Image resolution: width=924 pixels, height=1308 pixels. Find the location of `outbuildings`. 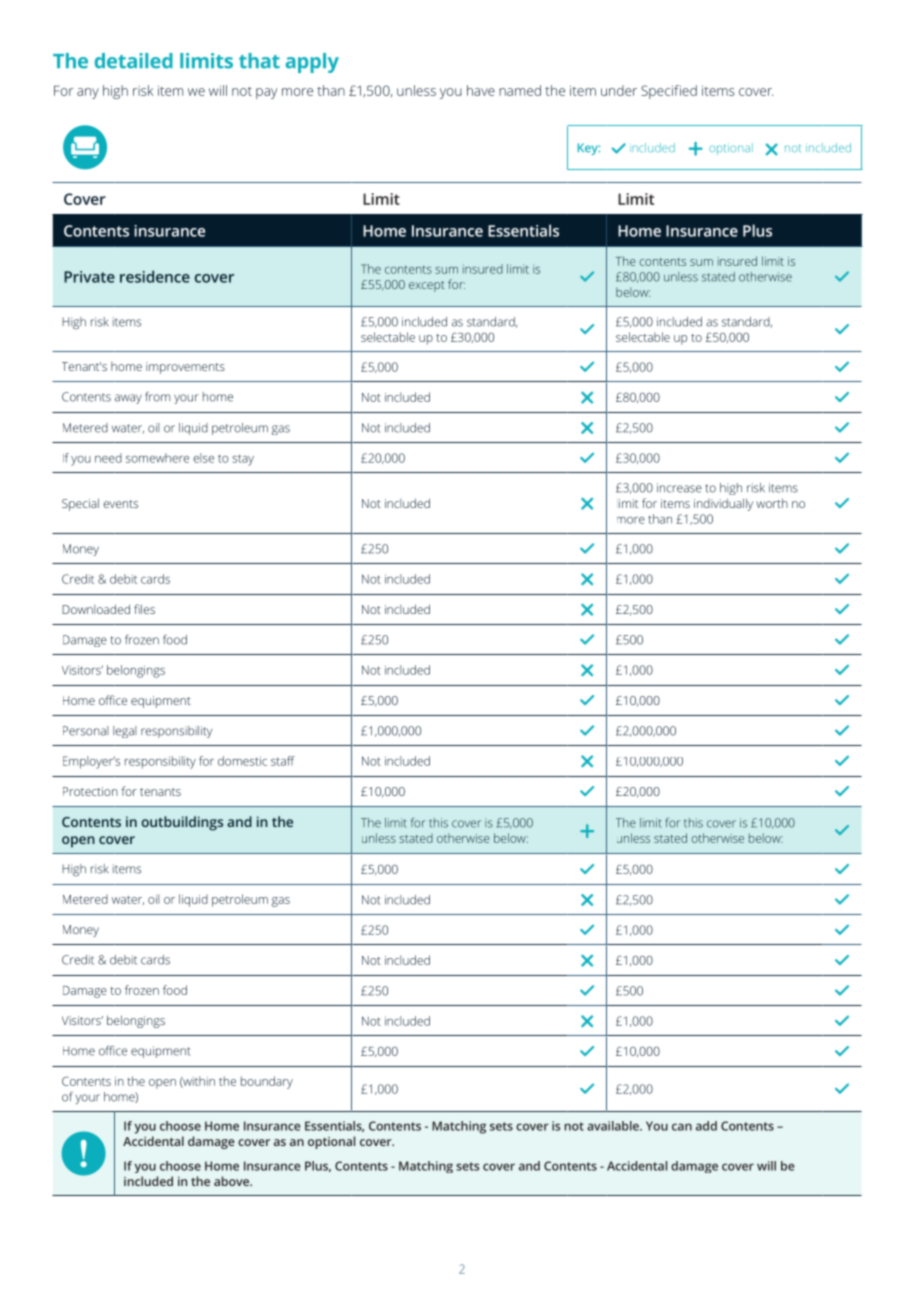

outbuildings is located at coordinates (182, 823).
